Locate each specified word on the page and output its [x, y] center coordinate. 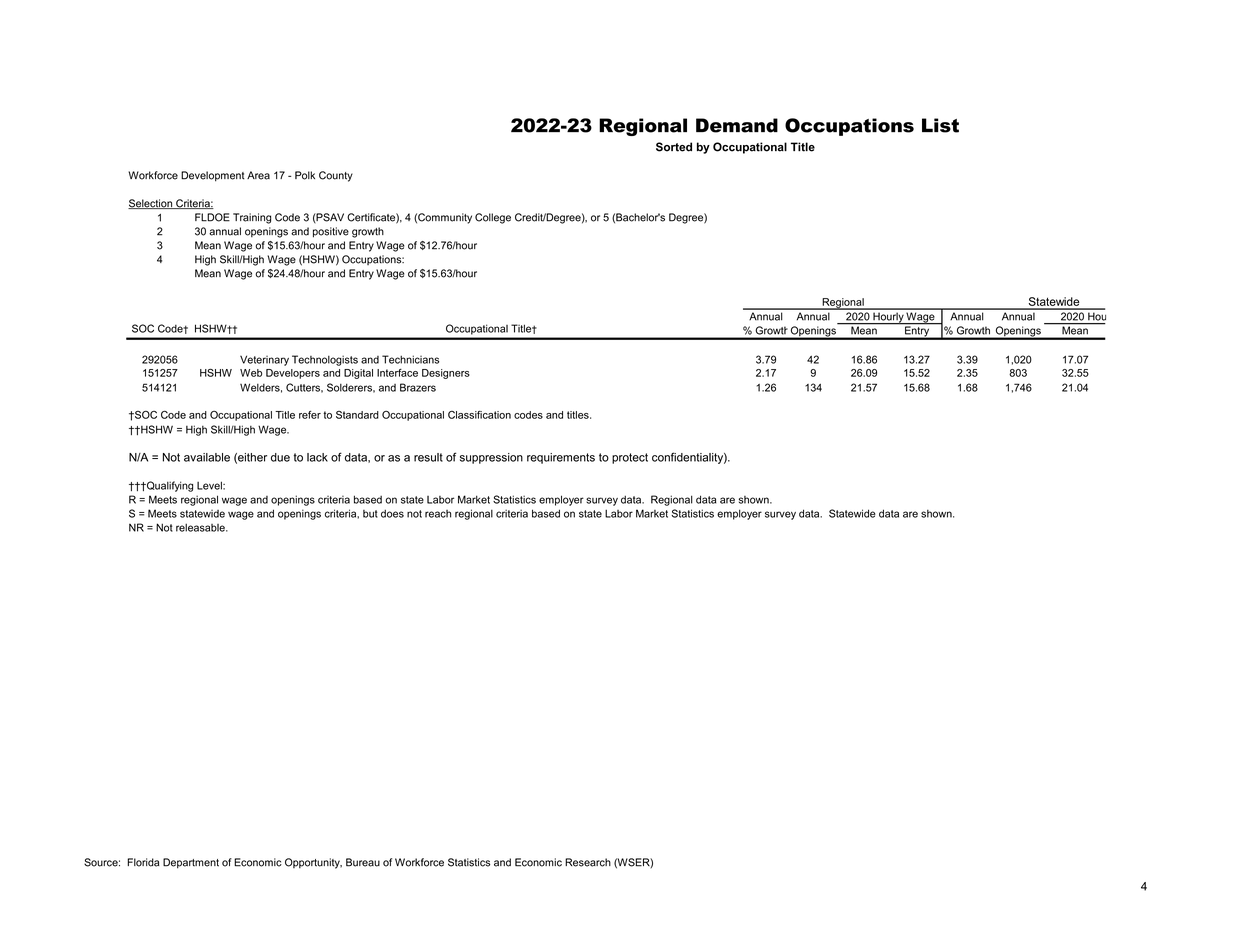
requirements [561, 458]
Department [191, 863]
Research [588, 862]
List [940, 125]
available [207, 457]
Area [258, 175]
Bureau [363, 862]
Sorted [674, 147]
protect [630, 458]
